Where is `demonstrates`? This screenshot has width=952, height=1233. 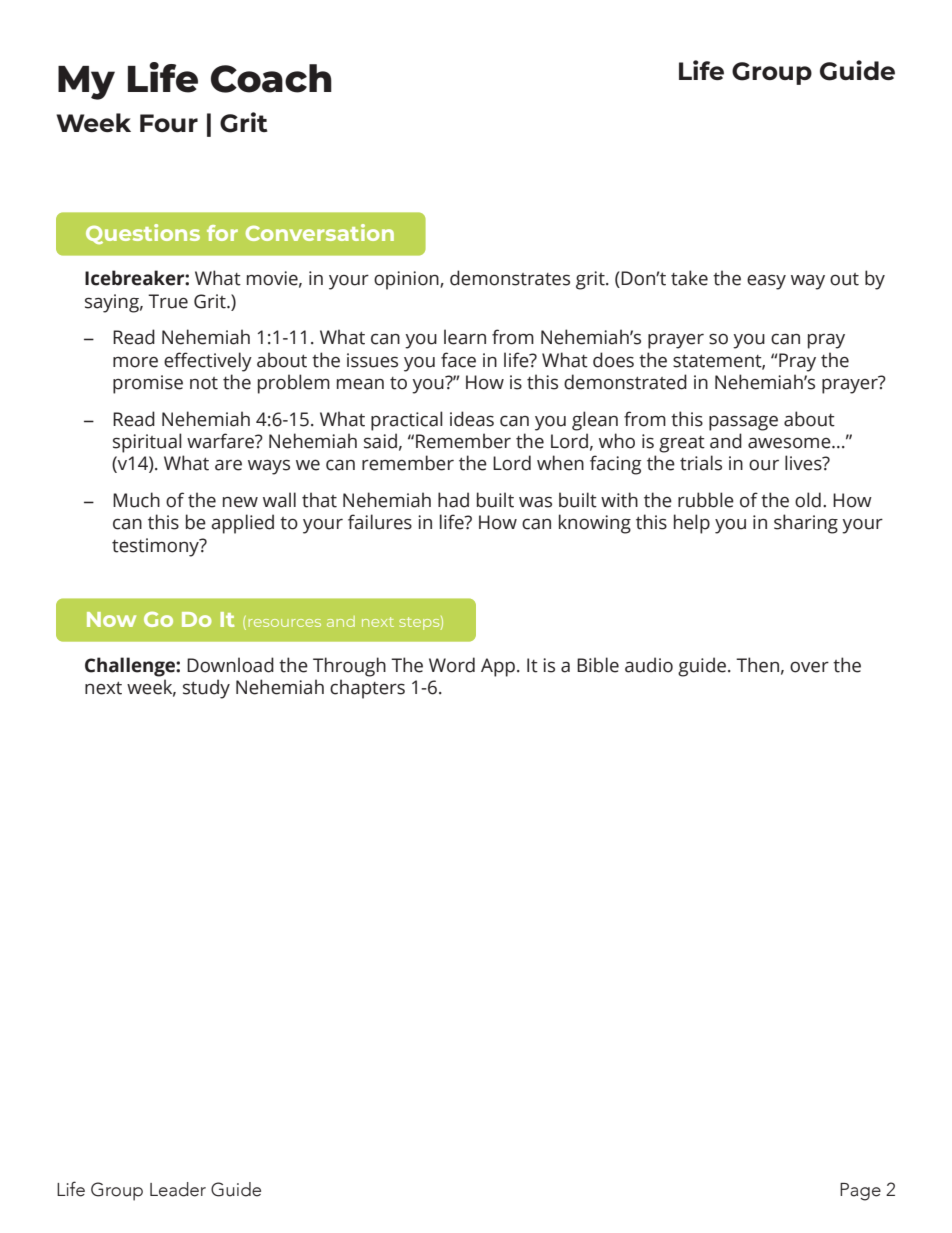
demonstrates is located at coordinates (510, 278).
